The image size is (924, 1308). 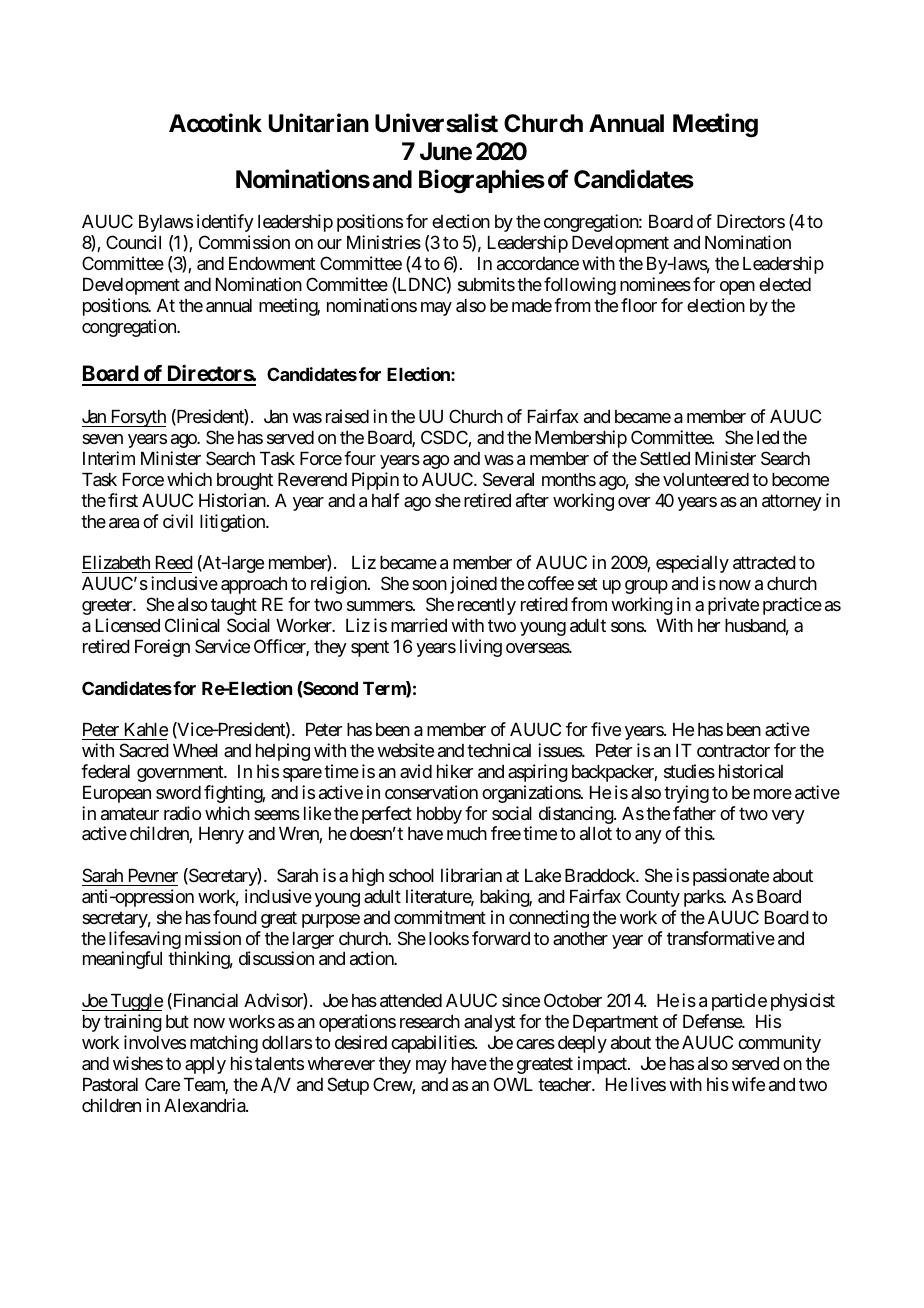 I want to click on raised, so click(x=347, y=416).
